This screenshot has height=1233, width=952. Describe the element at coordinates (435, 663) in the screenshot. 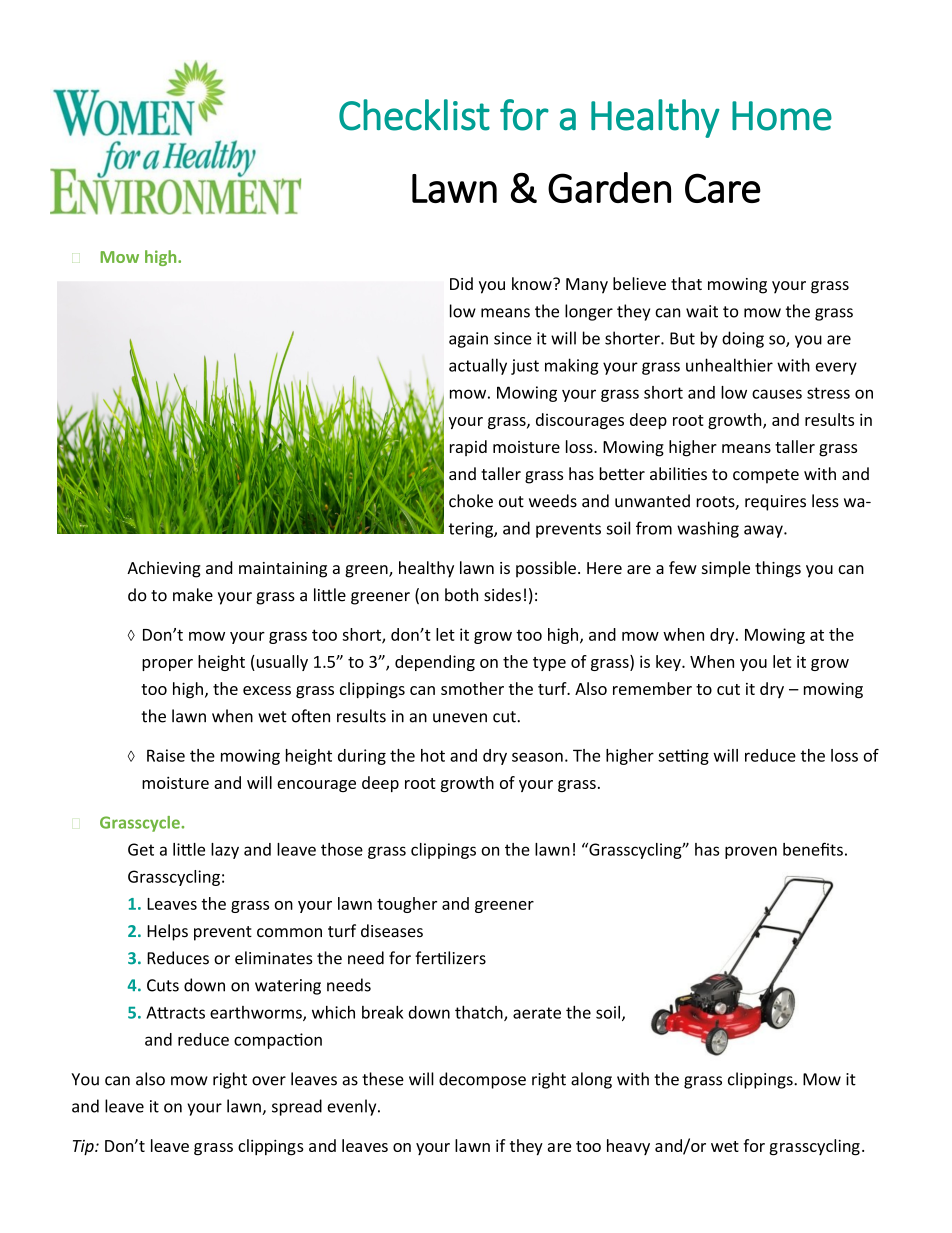

I see `depending` at that location.
